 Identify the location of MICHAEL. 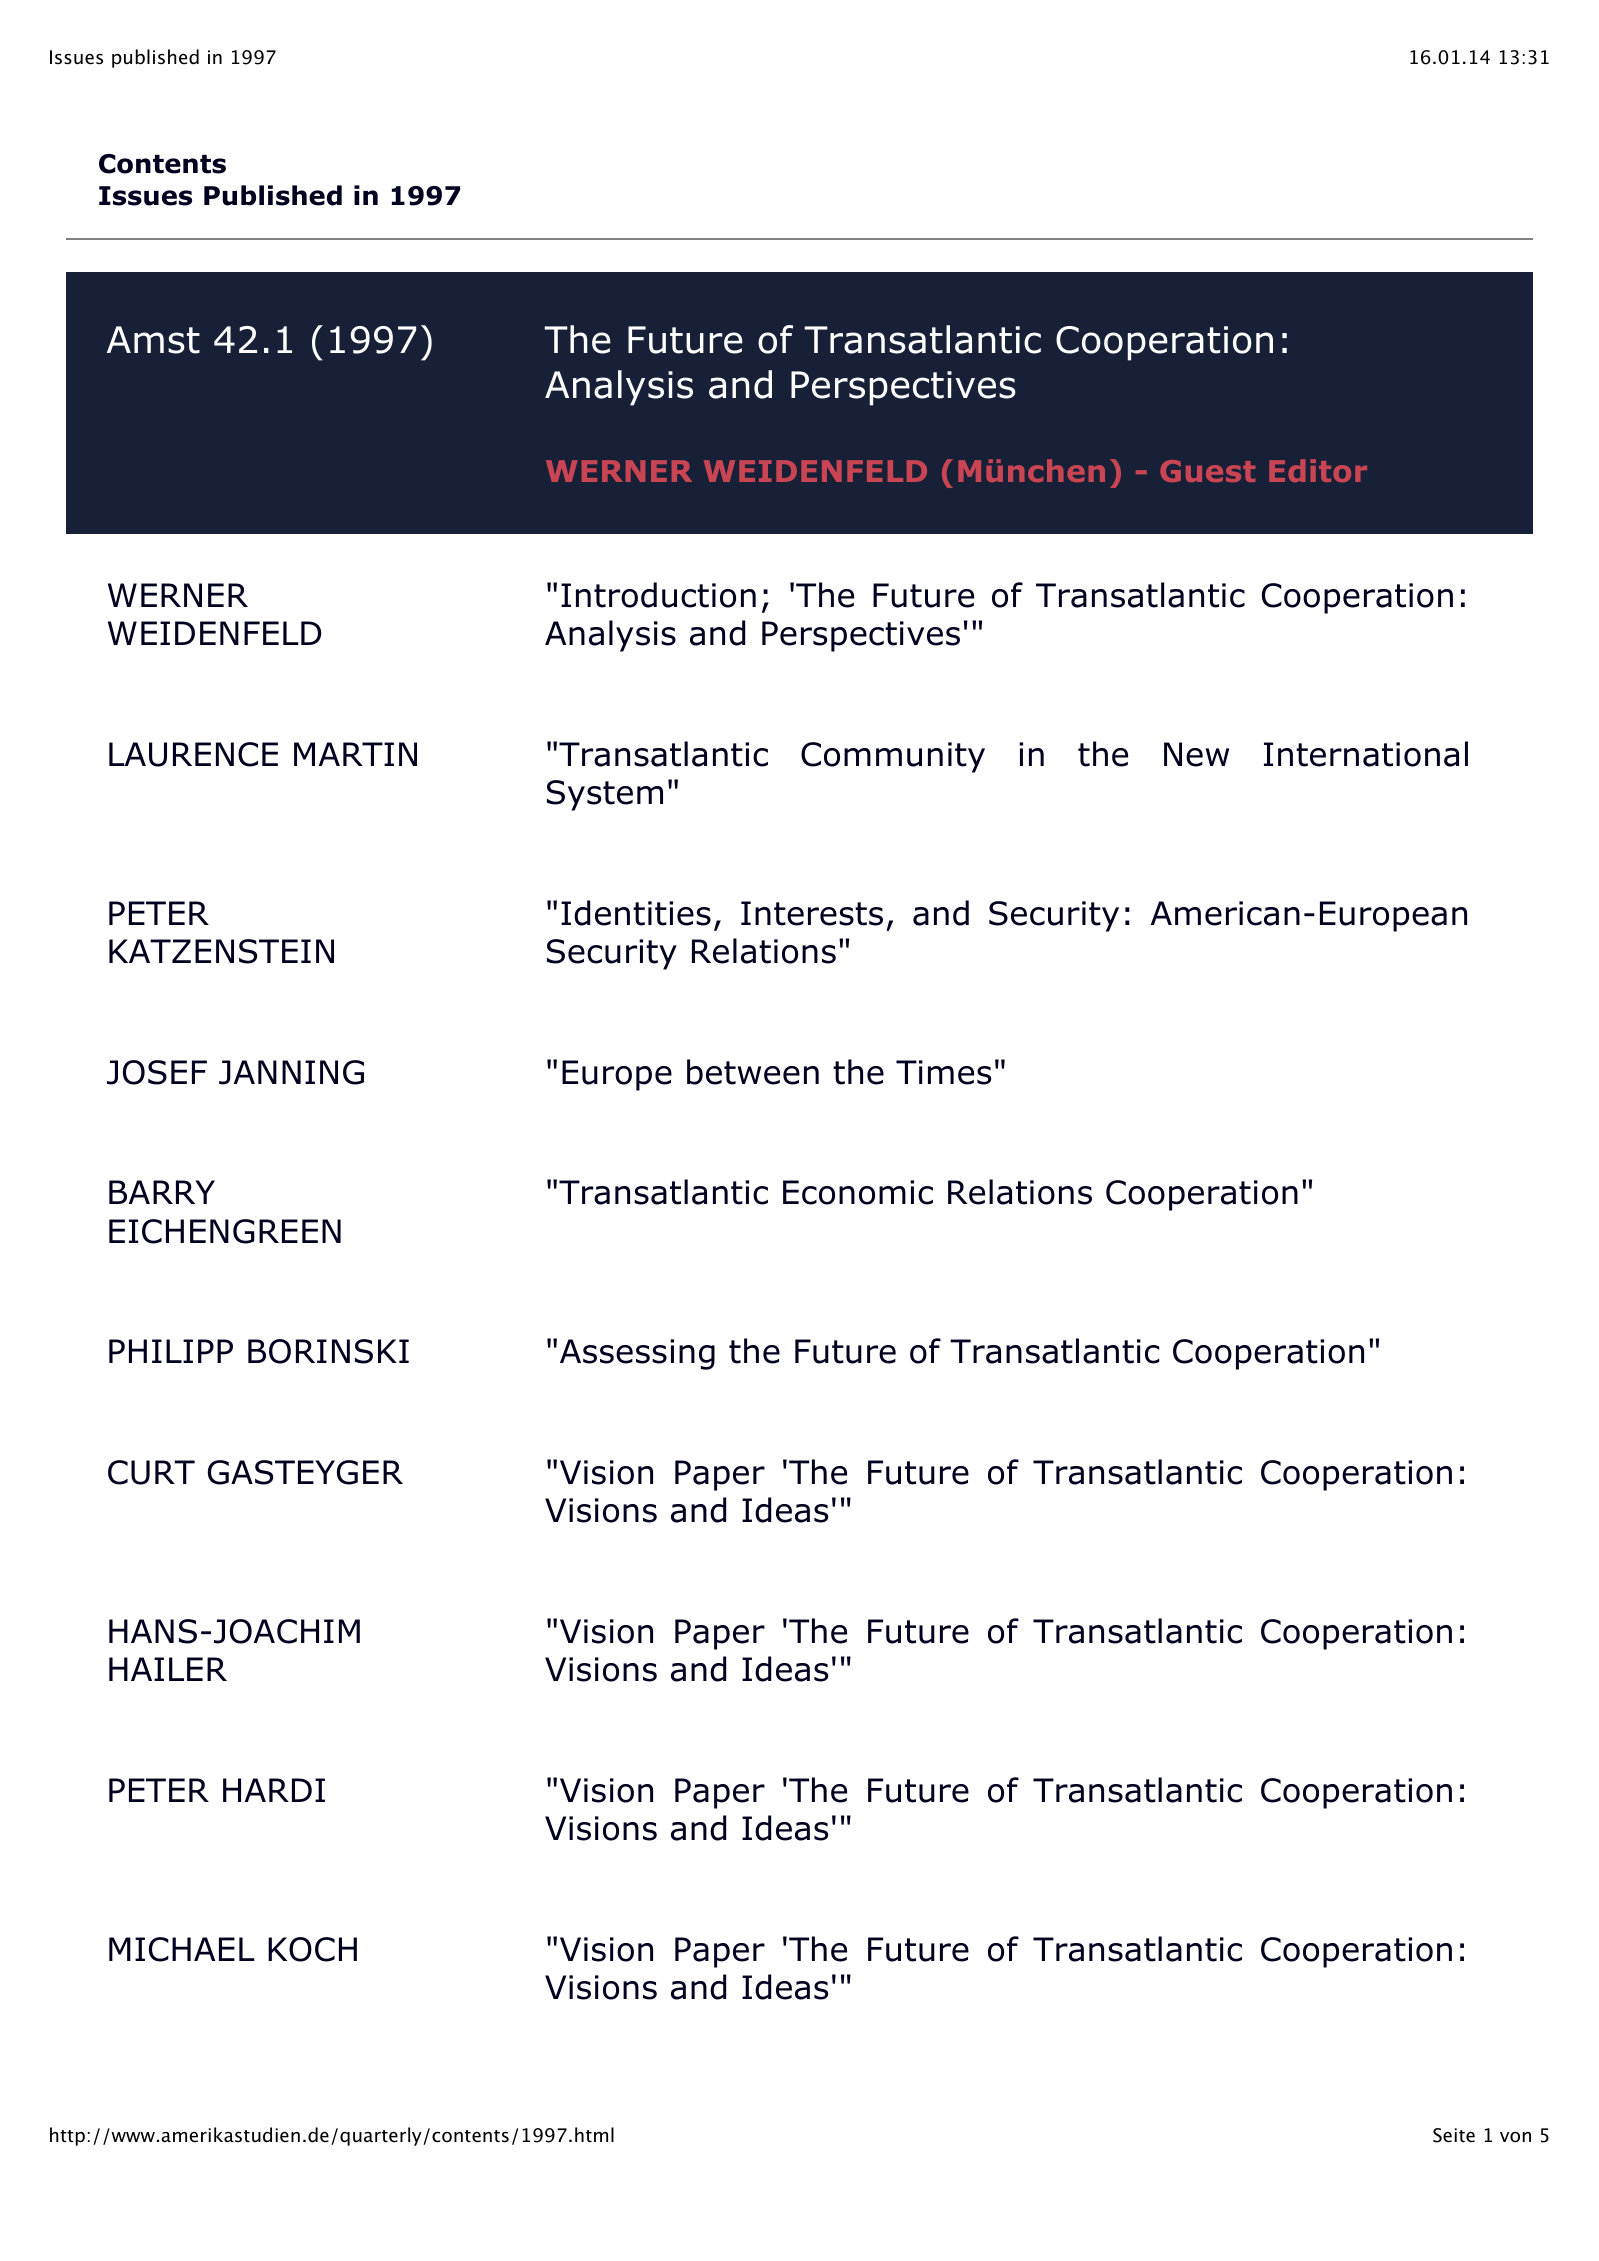
(182, 1949).
